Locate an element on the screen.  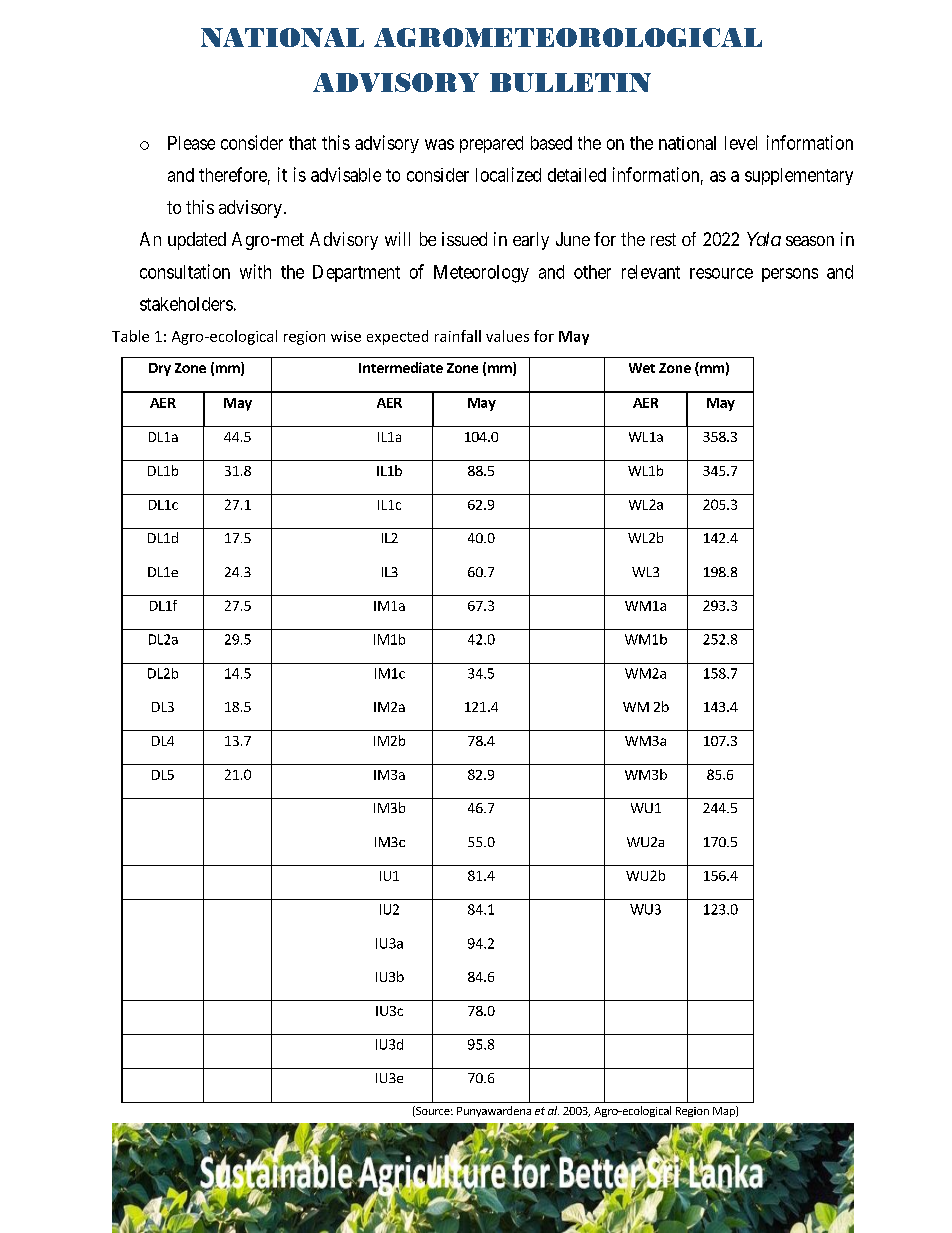
Intermediate is located at coordinates (401, 367).
